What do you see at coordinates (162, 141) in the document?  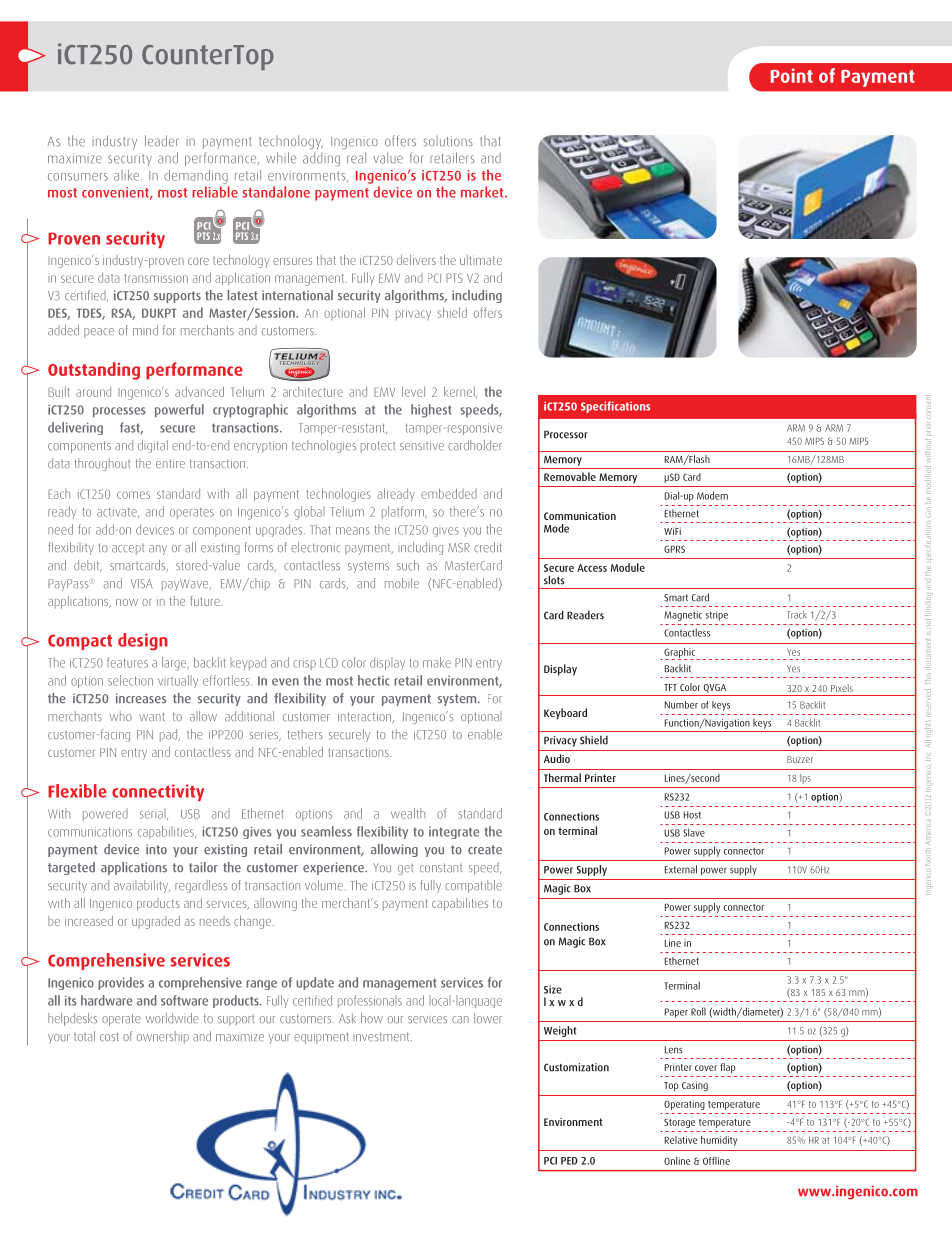 I see `leader` at bounding box center [162, 141].
